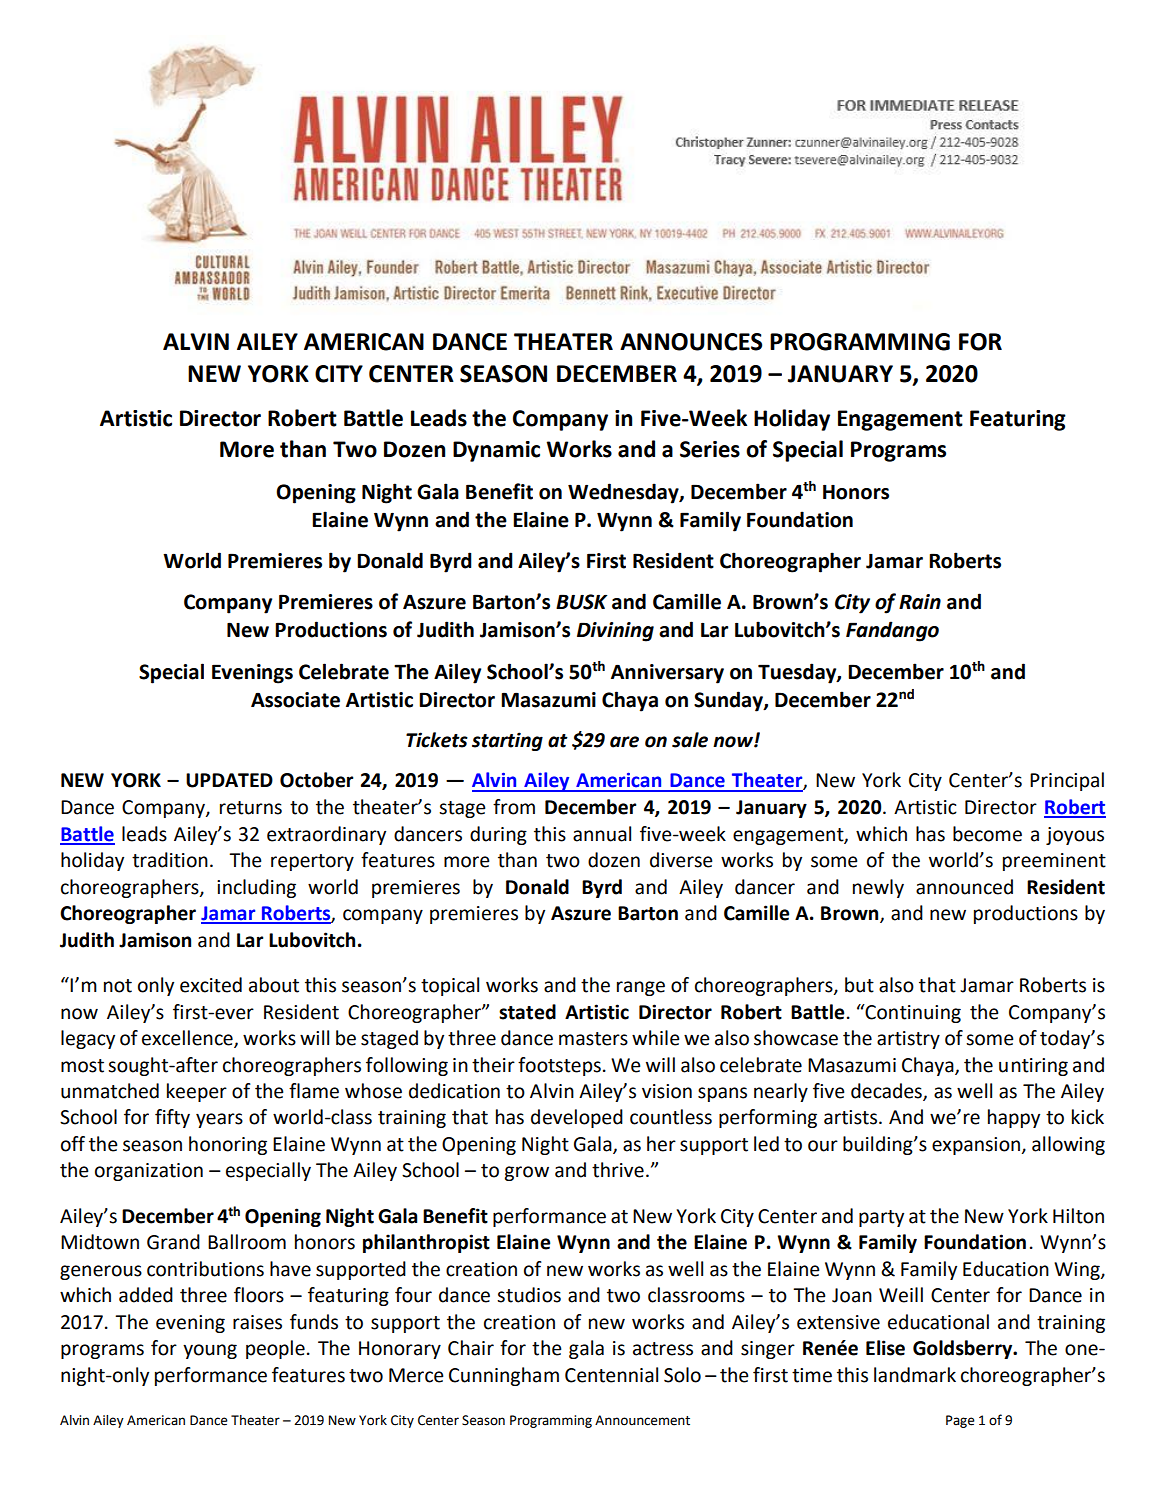 The image size is (1157, 1497). Describe the element at coordinates (908, 1040) in the document. I see `artistry` at that location.
